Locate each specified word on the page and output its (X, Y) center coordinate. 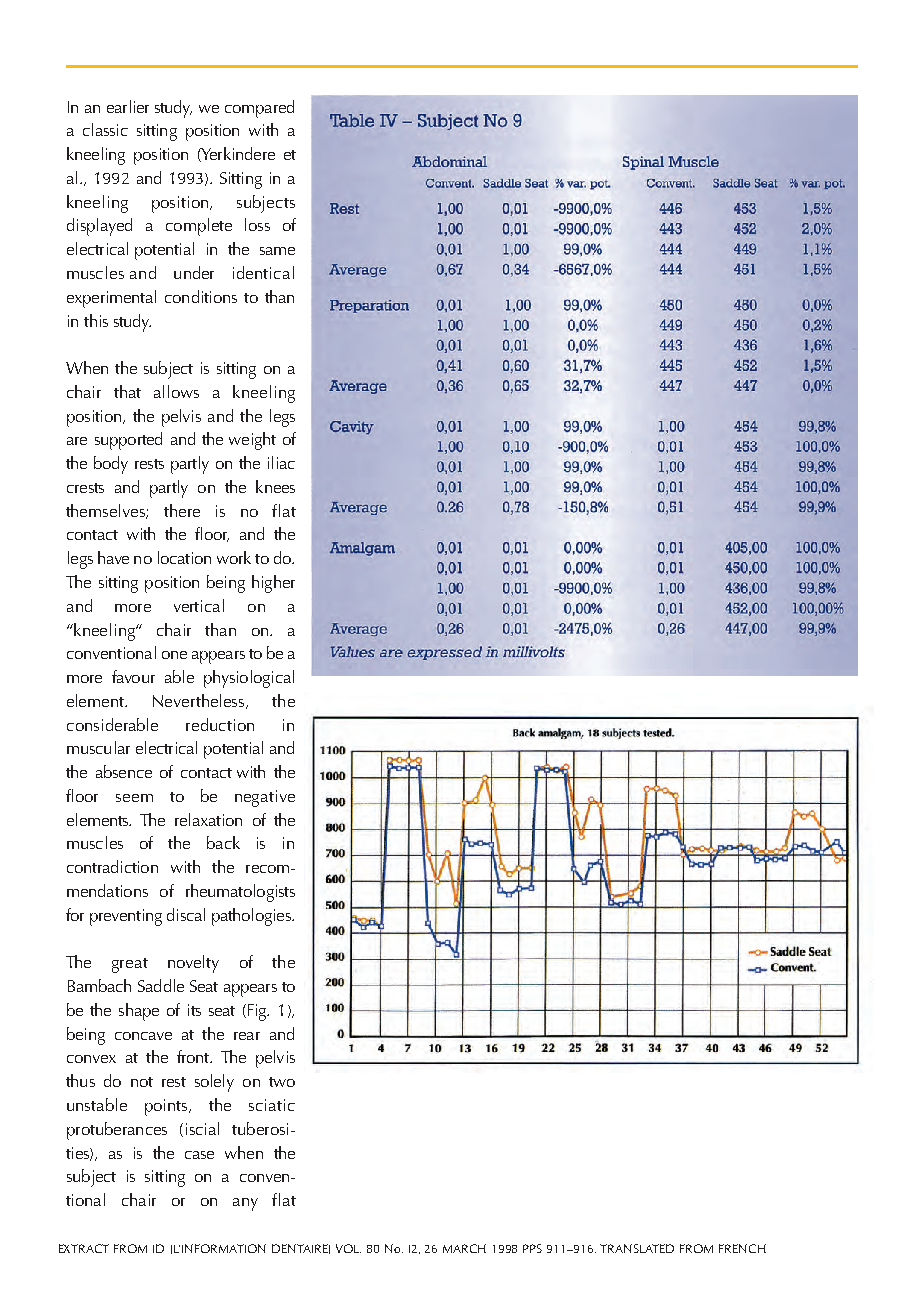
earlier (128, 106)
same (277, 251)
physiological (249, 679)
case (199, 1155)
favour (133, 676)
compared (259, 109)
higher (273, 584)
